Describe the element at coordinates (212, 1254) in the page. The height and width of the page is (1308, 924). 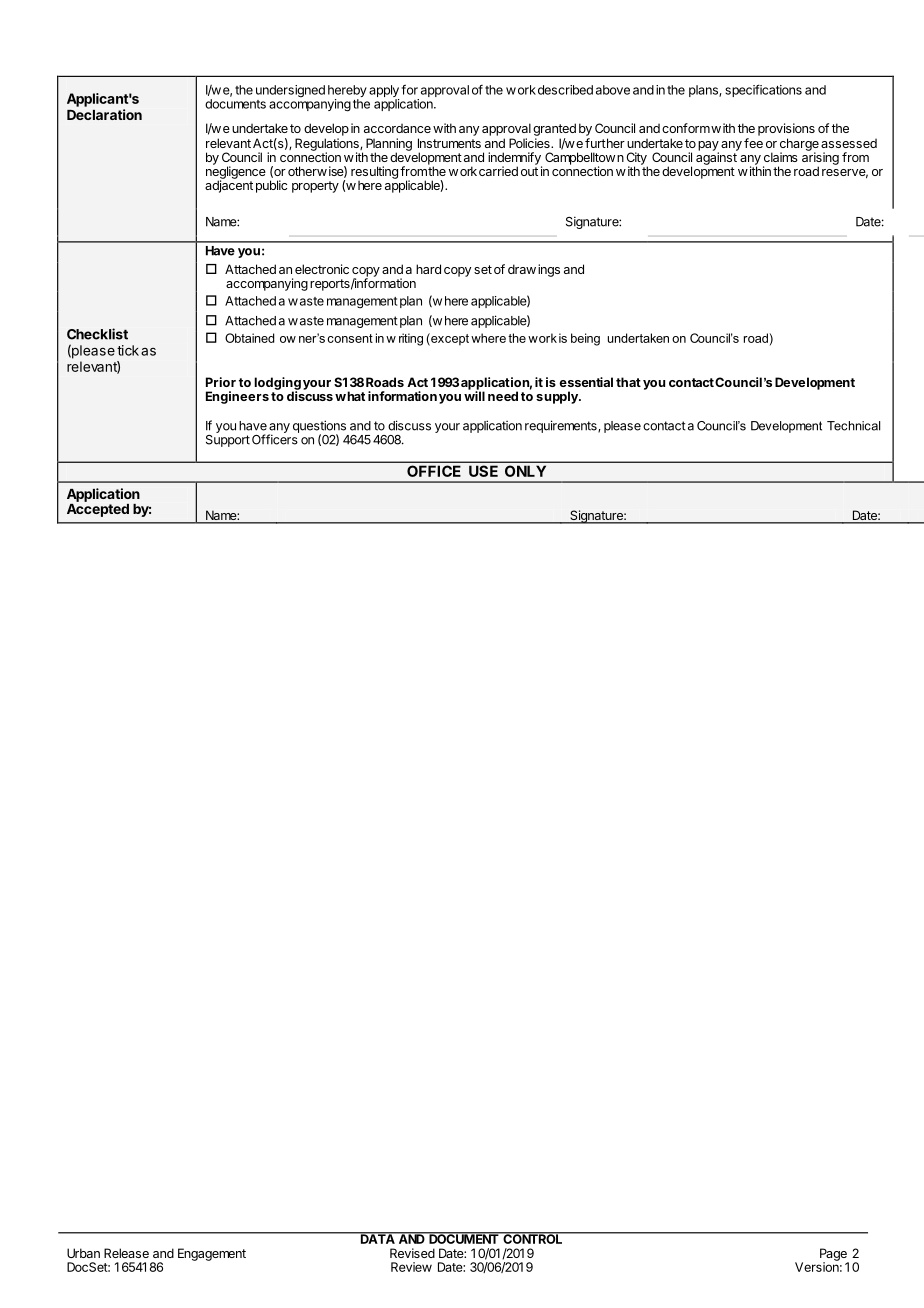
I see `Engagement` at that location.
